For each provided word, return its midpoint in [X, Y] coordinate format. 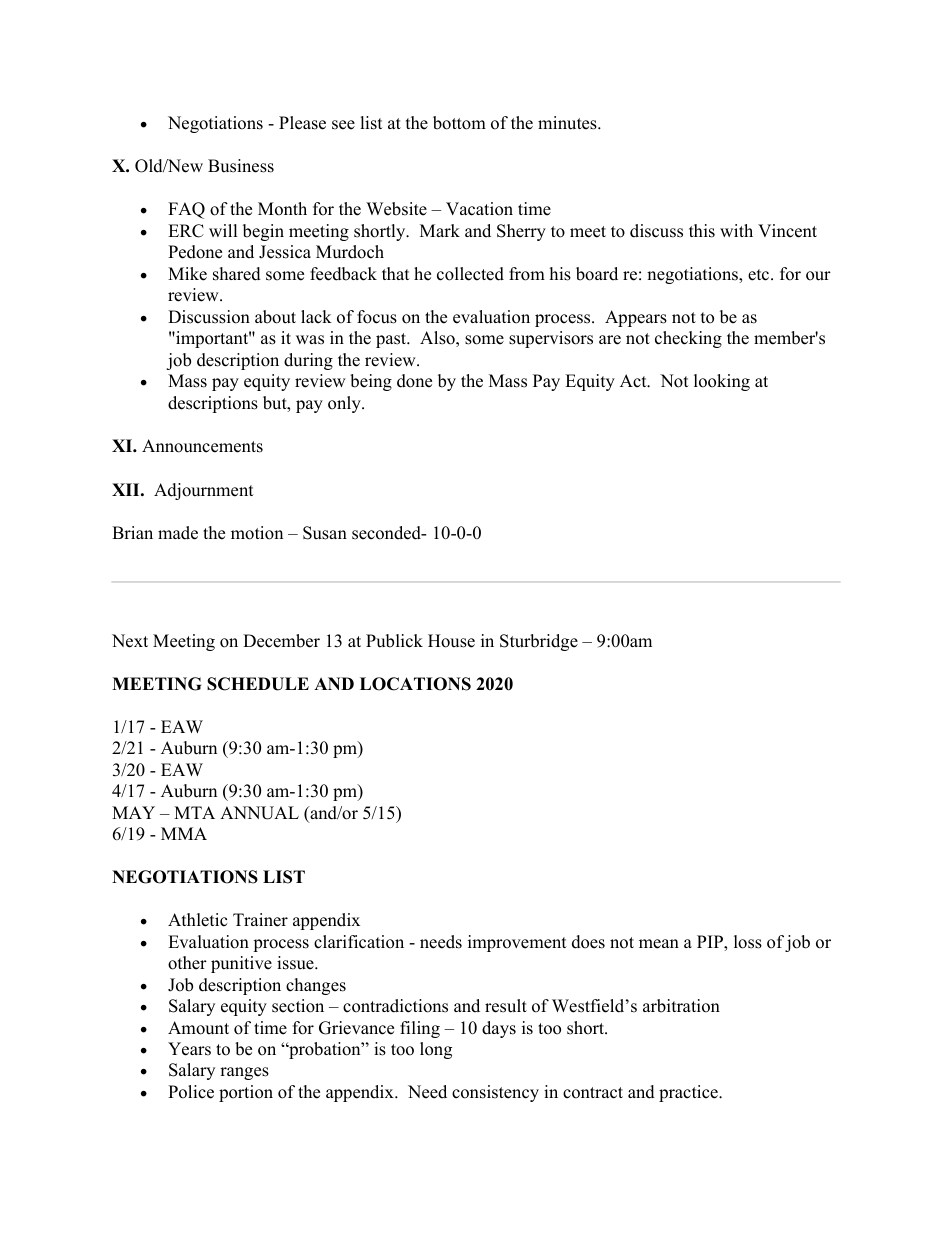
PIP [711, 943]
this [702, 231]
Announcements [202, 446]
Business [241, 166]
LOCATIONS [415, 684]
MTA [194, 812]
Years [189, 1049]
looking [722, 382]
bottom [459, 123]
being [371, 382]
